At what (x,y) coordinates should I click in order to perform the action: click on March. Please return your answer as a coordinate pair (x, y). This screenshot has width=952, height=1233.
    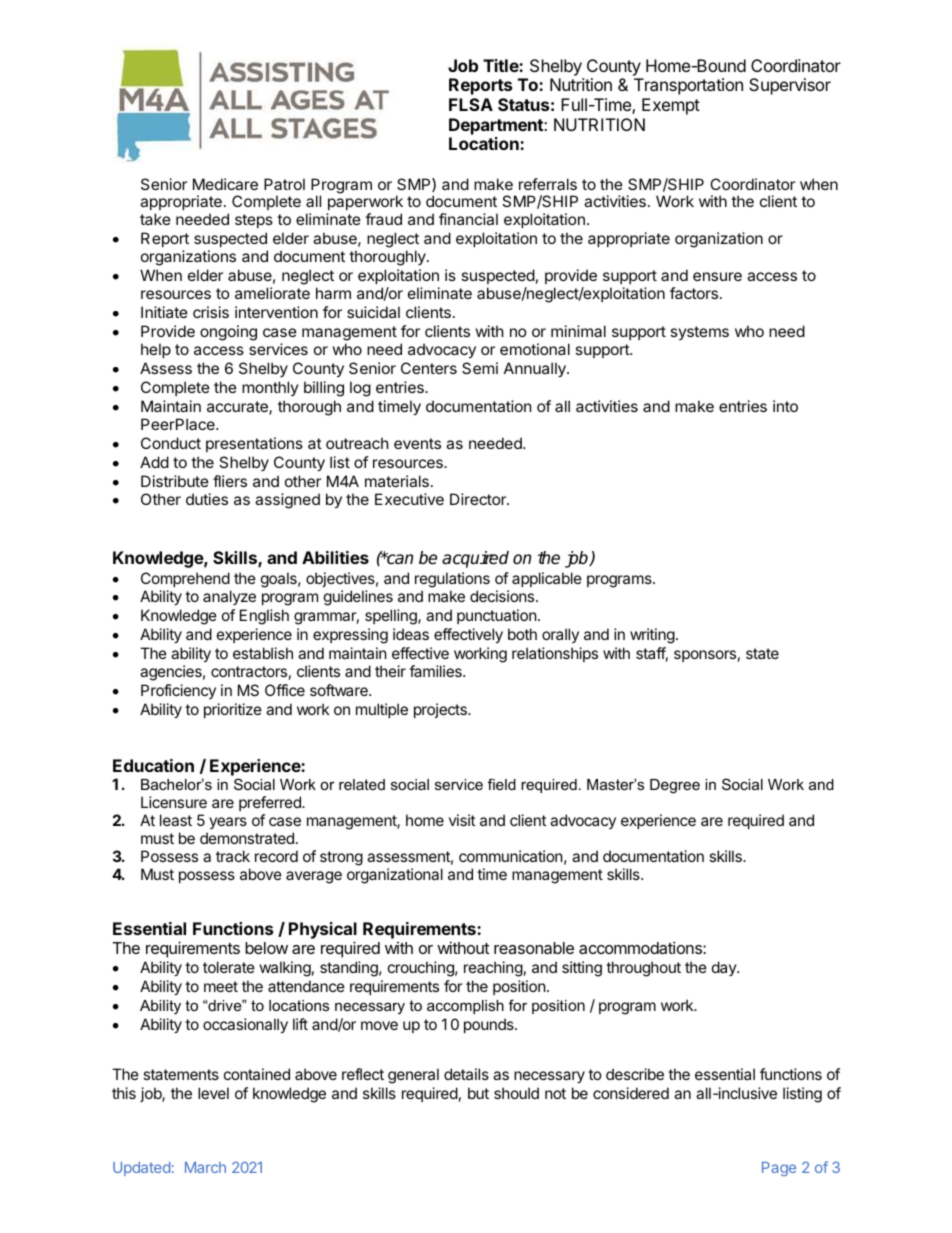
    Looking at the image, I should click on (205, 1167).
